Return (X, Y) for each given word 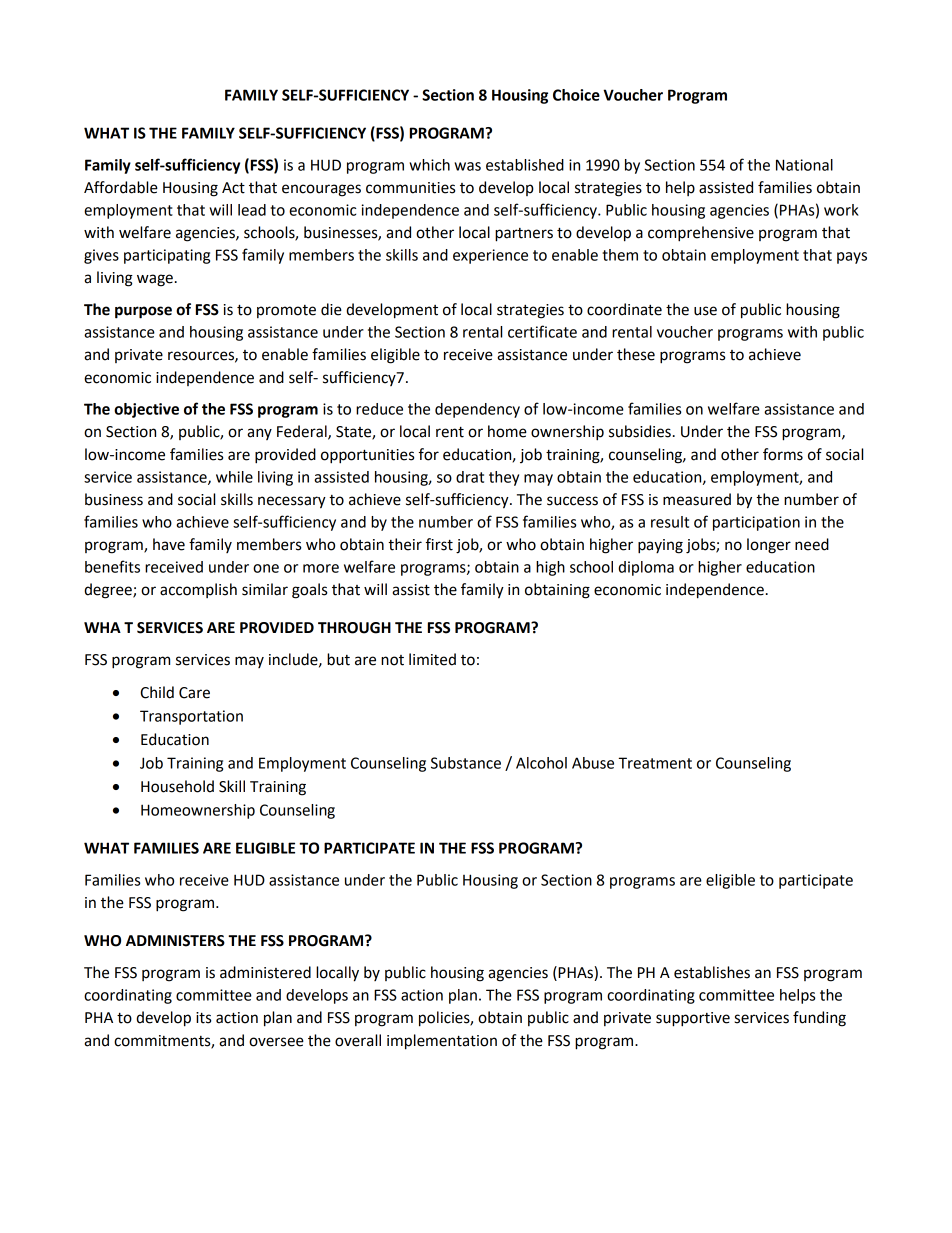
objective (146, 410)
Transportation (191, 717)
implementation (442, 1042)
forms (783, 454)
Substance (466, 763)
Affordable (121, 187)
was (467, 166)
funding (819, 1019)
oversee (276, 1042)
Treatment (655, 763)
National (804, 165)
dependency (477, 410)
